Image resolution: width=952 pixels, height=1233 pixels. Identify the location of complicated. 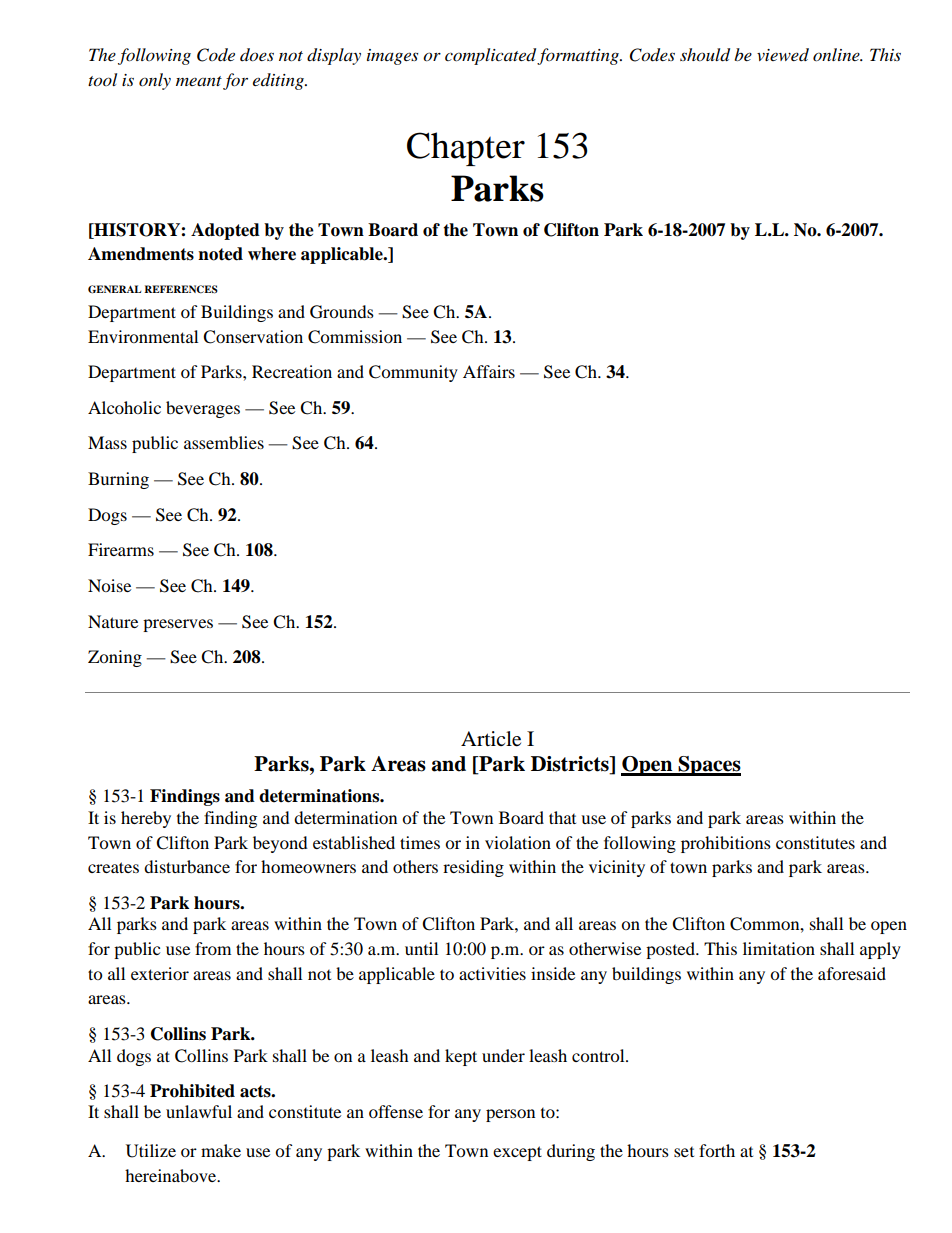
(492, 56).
